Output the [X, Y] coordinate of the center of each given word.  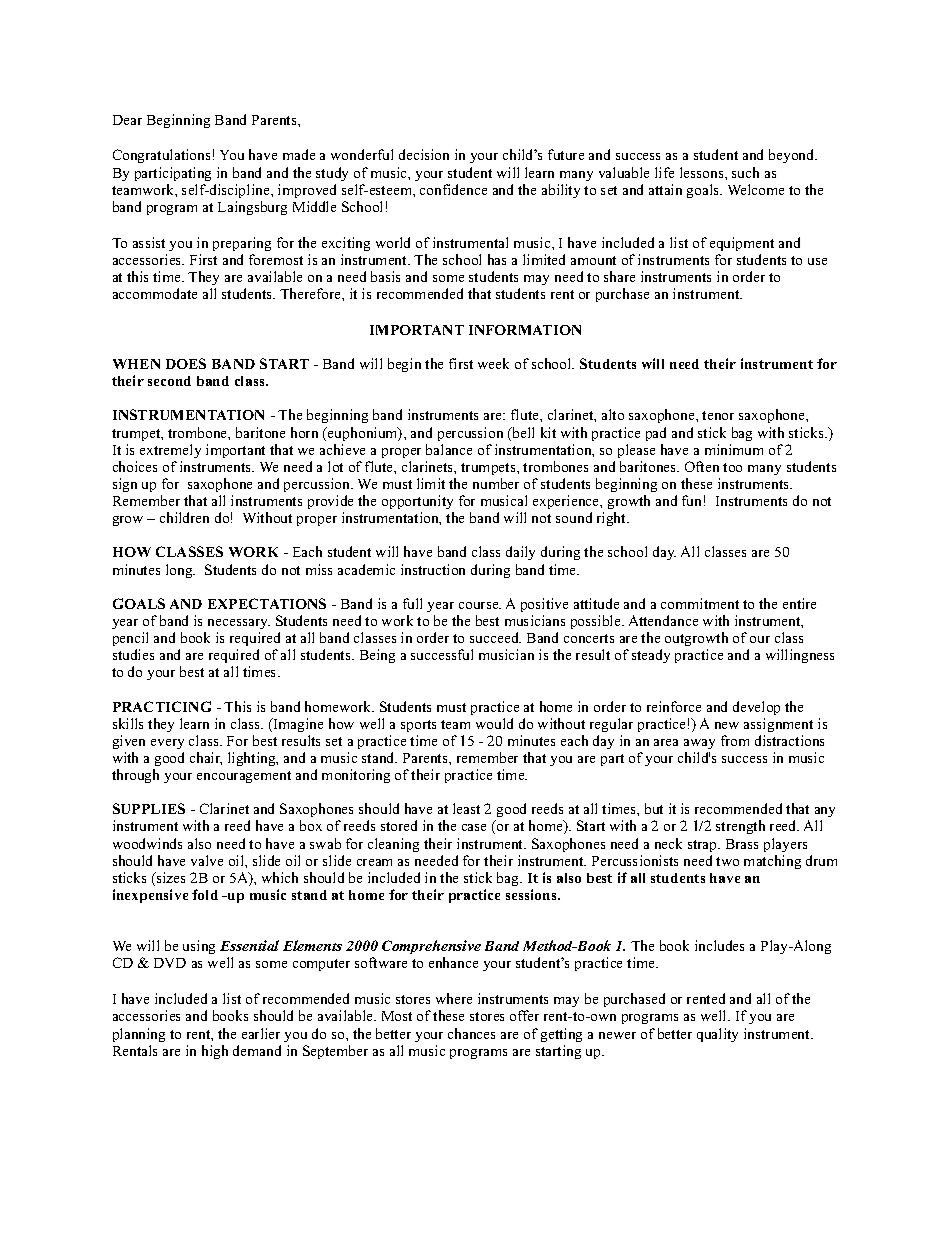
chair [206, 758]
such [745, 172]
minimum [734, 449]
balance [449, 449]
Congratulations [161, 156]
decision [424, 154]
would [494, 723]
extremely [170, 451]
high [215, 1052]
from [735, 740]
